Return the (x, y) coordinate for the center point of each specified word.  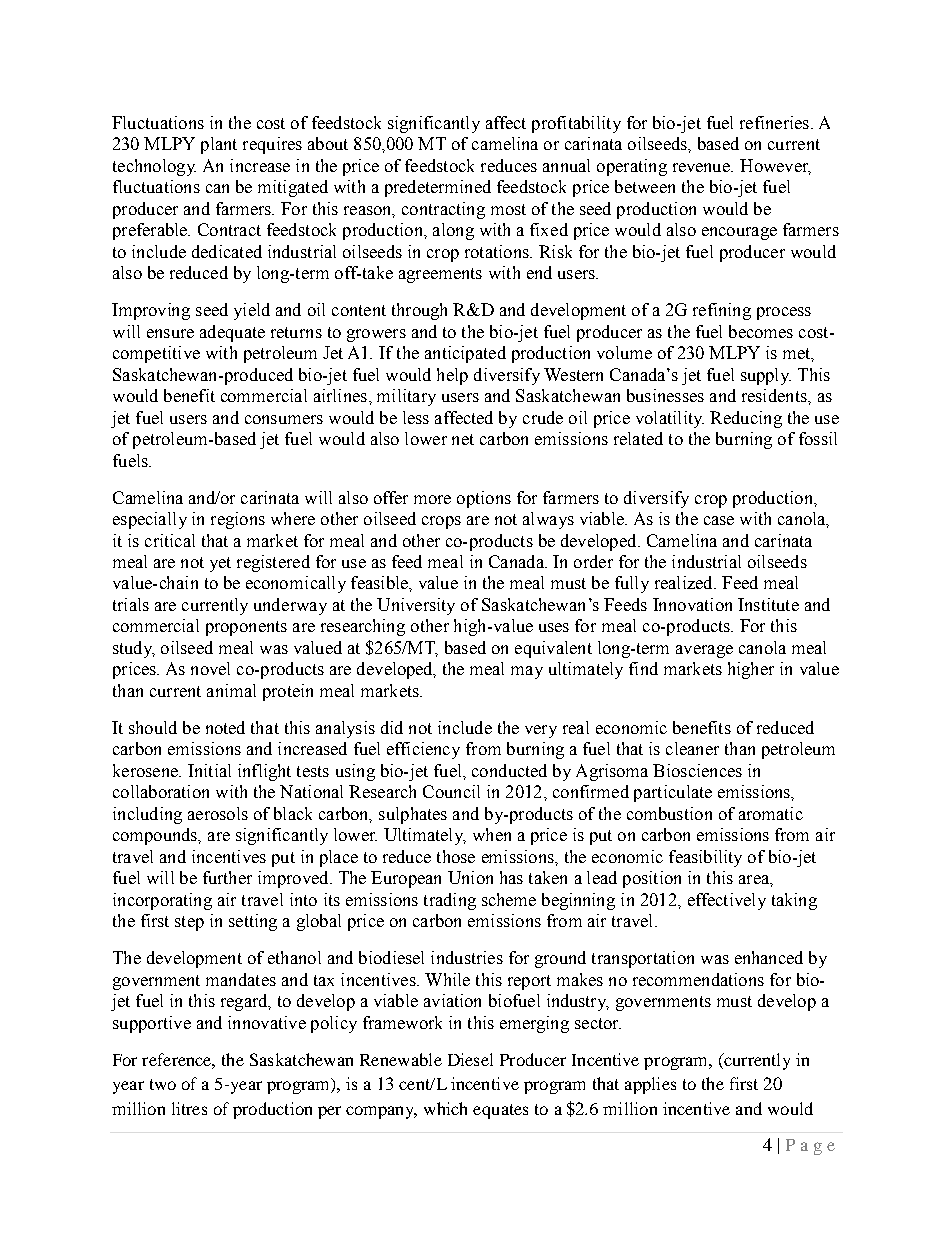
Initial (209, 770)
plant (219, 145)
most (508, 209)
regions (238, 520)
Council (451, 791)
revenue (703, 167)
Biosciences (697, 770)
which (445, 1108)
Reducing (746, 419)
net (463, 439)
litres (189, 1108)
